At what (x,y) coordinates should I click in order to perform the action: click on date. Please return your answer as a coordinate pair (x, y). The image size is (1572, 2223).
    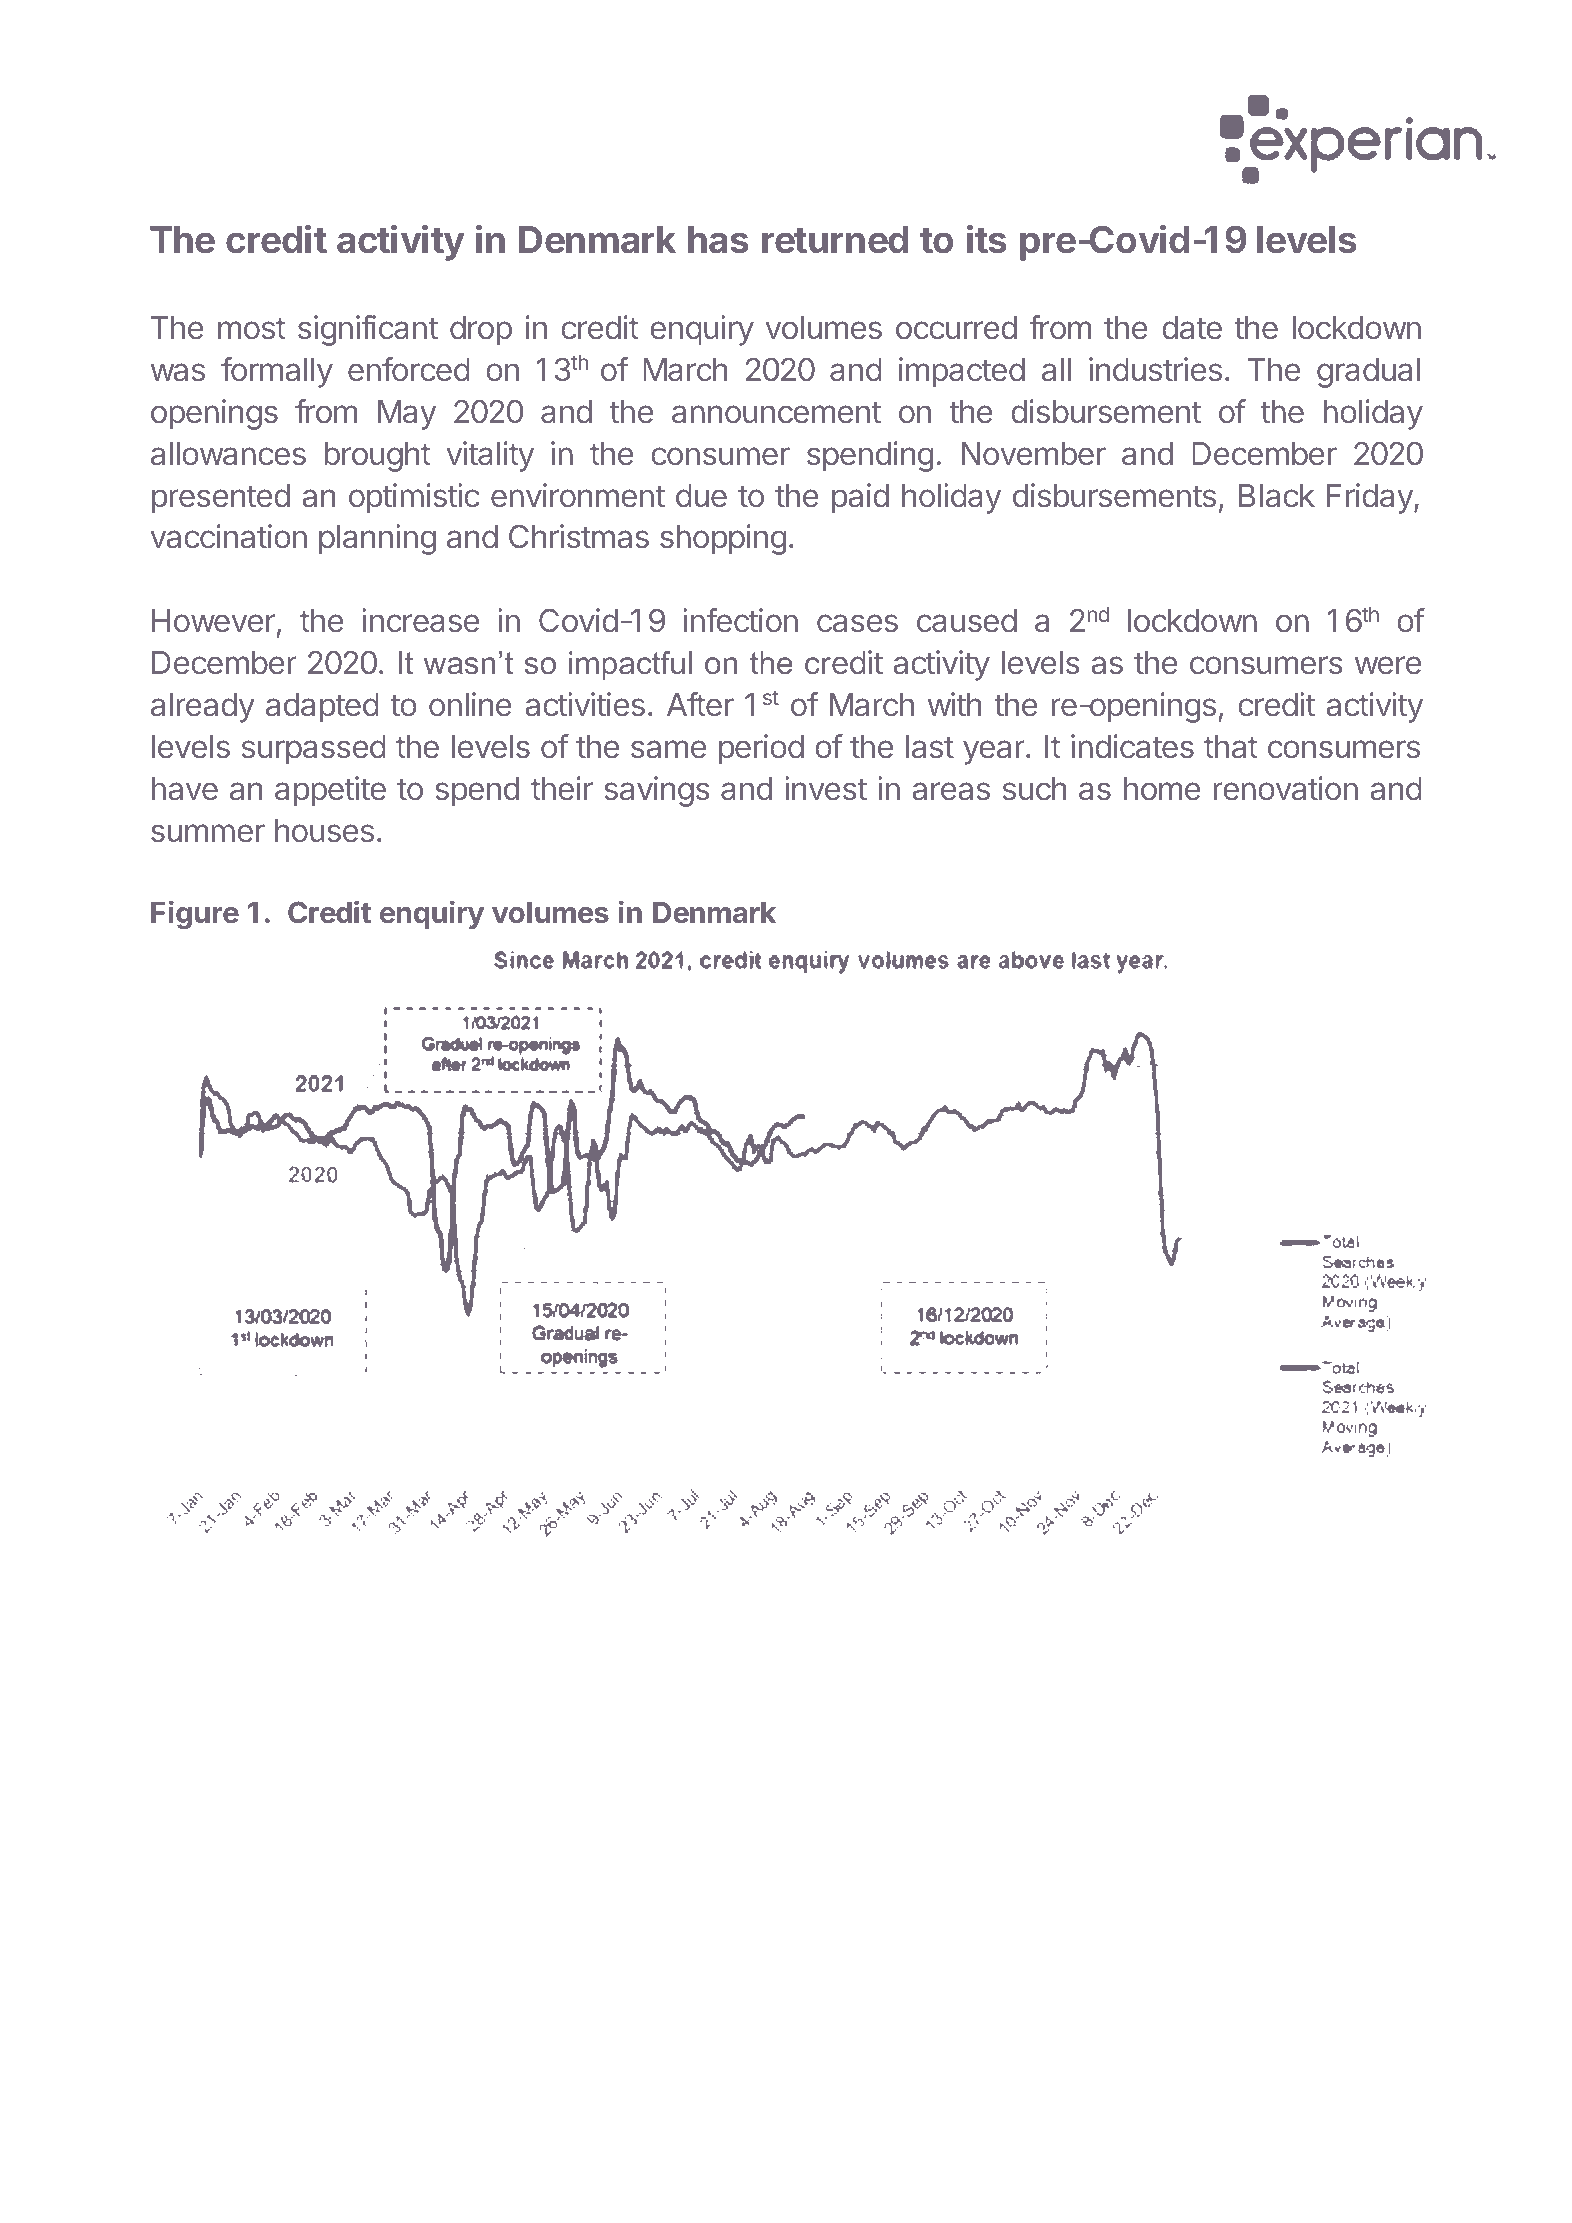
    Looking at the image, I should click on (1192, 328).
